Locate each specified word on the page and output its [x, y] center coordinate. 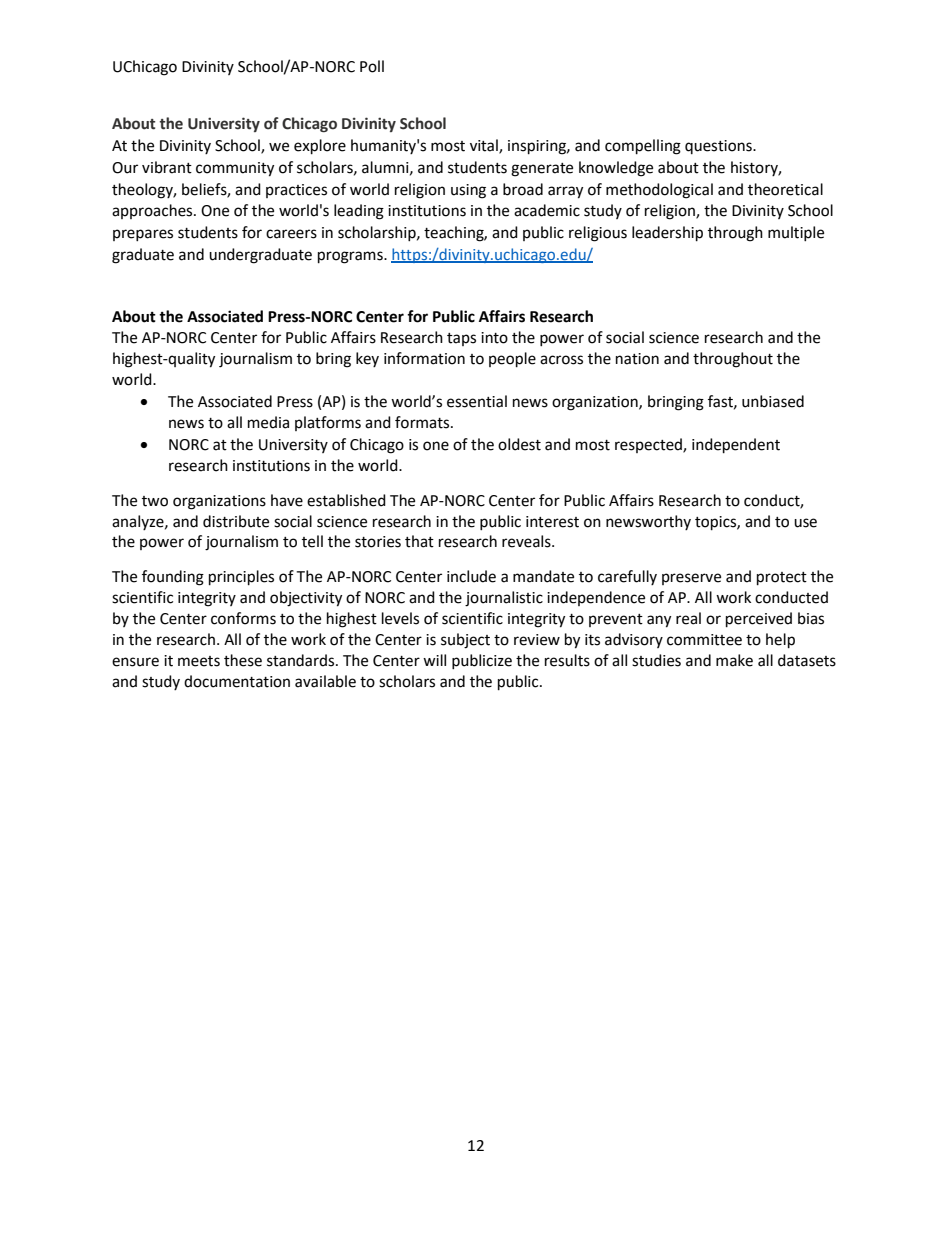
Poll [372, 66]
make [734, 660]
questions [719, 147]
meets [199, 661]
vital [485, 146]
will [434, 660]
